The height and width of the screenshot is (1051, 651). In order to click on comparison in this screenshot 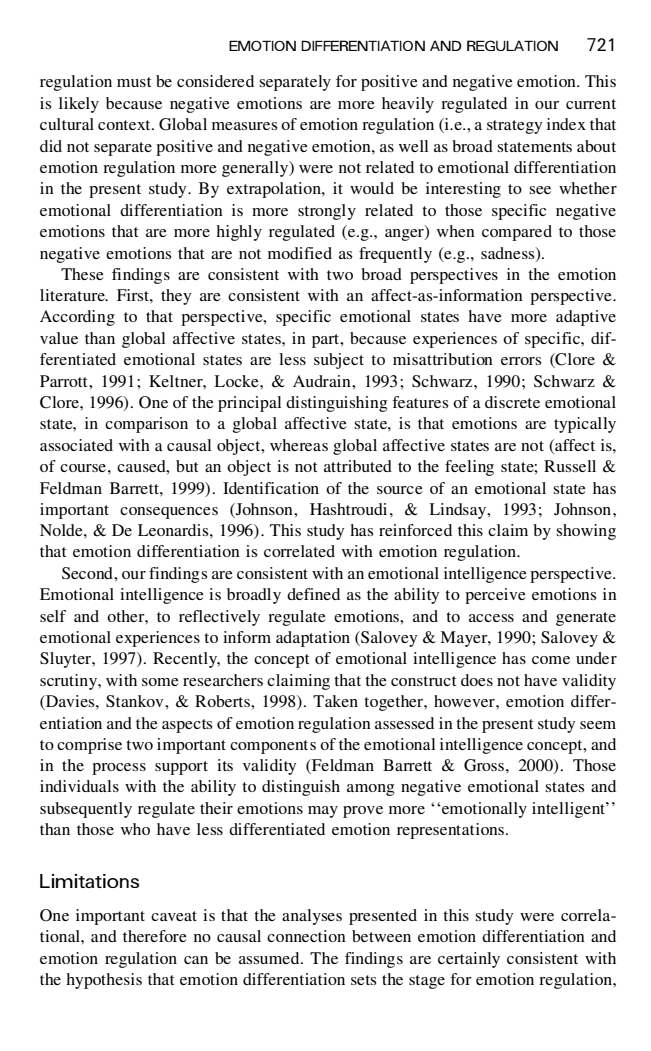, I will do `click(146, 425)`.
